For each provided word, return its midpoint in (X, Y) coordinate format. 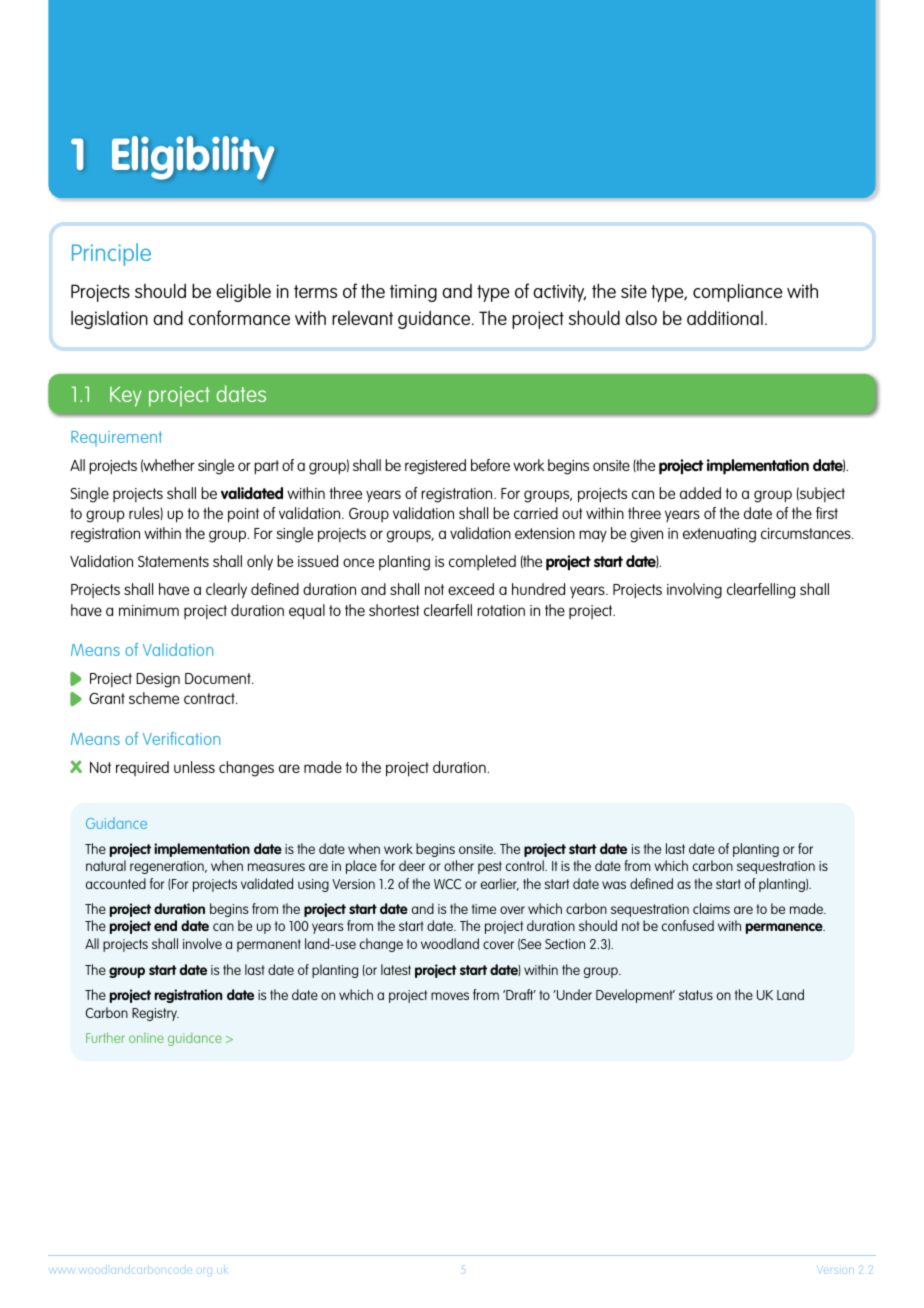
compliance (737, 292)
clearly (226, 591)
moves (450, 996)
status (696, 995)
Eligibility (193, 158)
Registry (155, 1014)
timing (413, 293)
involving (694, 591)
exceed (471, 589)
